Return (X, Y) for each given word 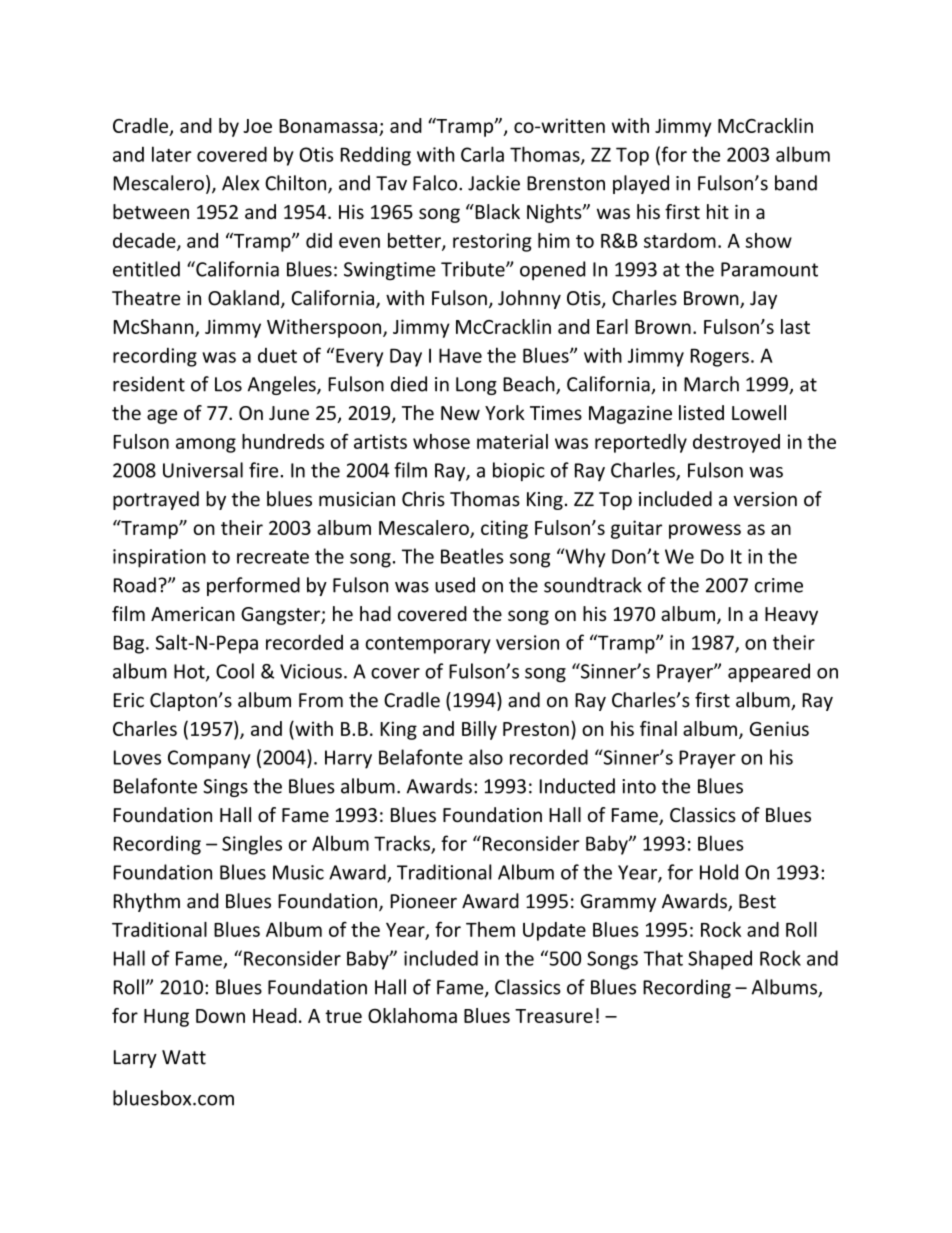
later (172, 154)
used (455, 585)
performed (253, 586)
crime (779, 585)
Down (220, 1016)
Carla (482, 154)
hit (718, 211)
